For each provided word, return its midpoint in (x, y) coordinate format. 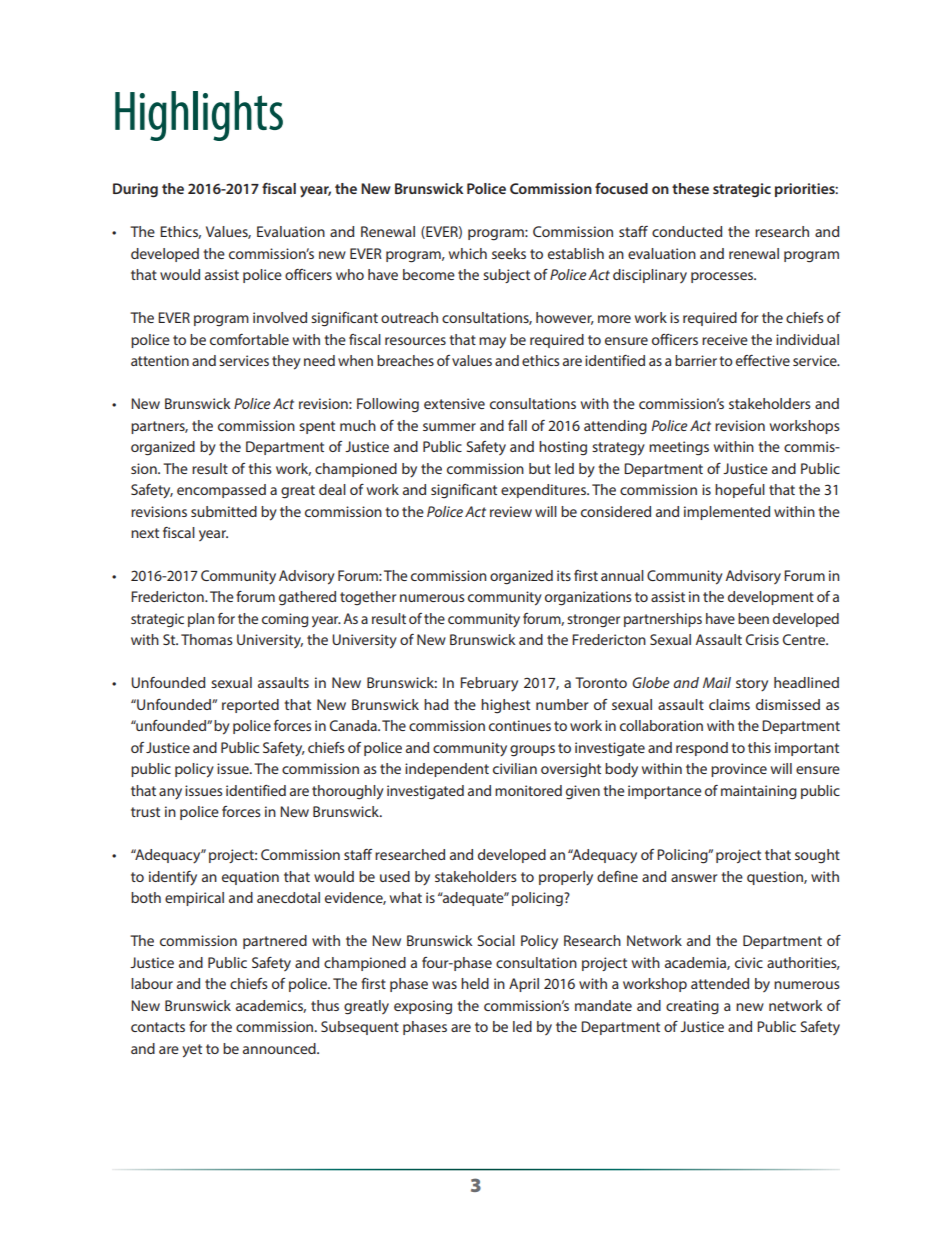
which (468, 253)
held (475, 983)
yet (192, 1051)
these (690, 188)
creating (692, 1007)
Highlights (199, 116)
